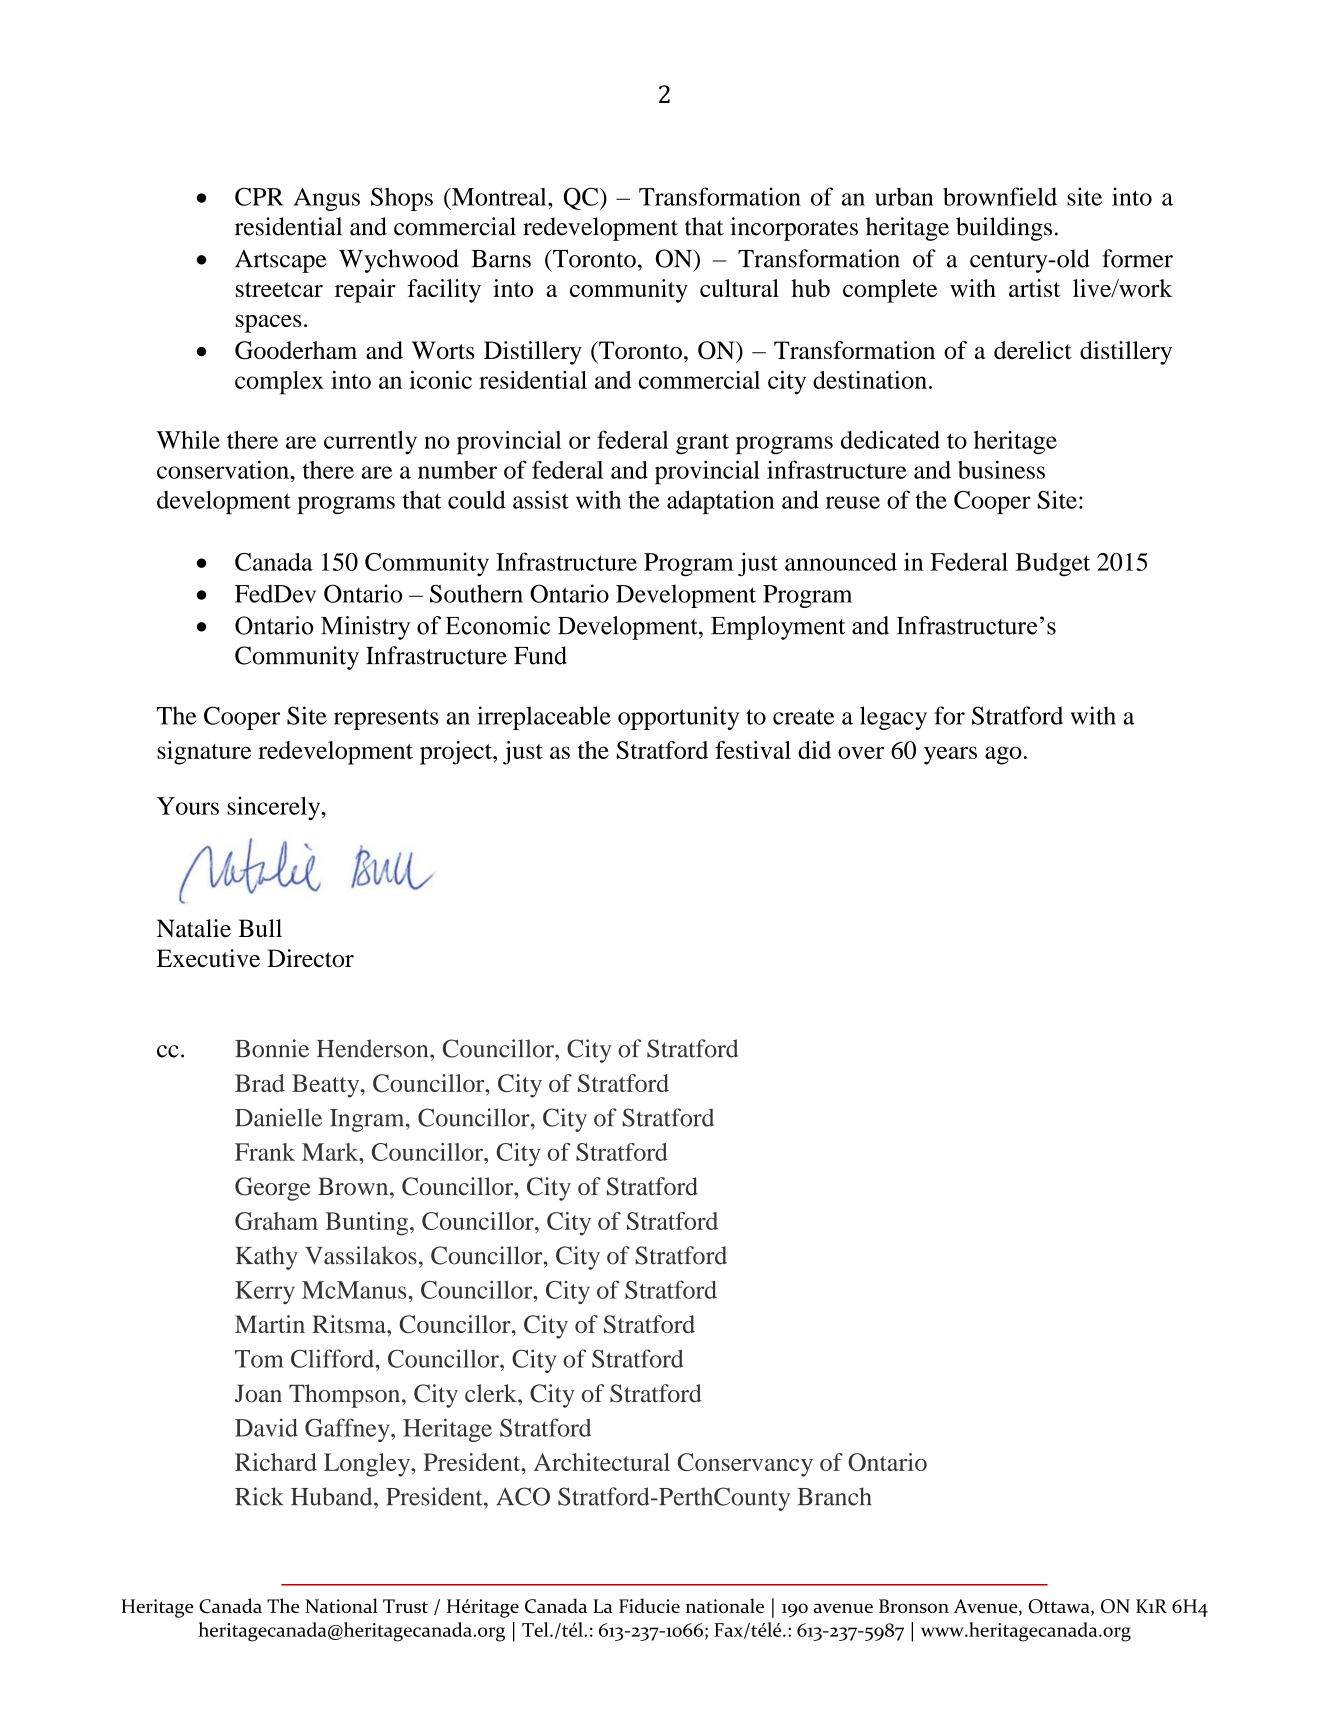 This screenshot has height=1720, width=1329. Describe the element at coordinates (950, 755) in the screenshot. I see `years` at that location.
